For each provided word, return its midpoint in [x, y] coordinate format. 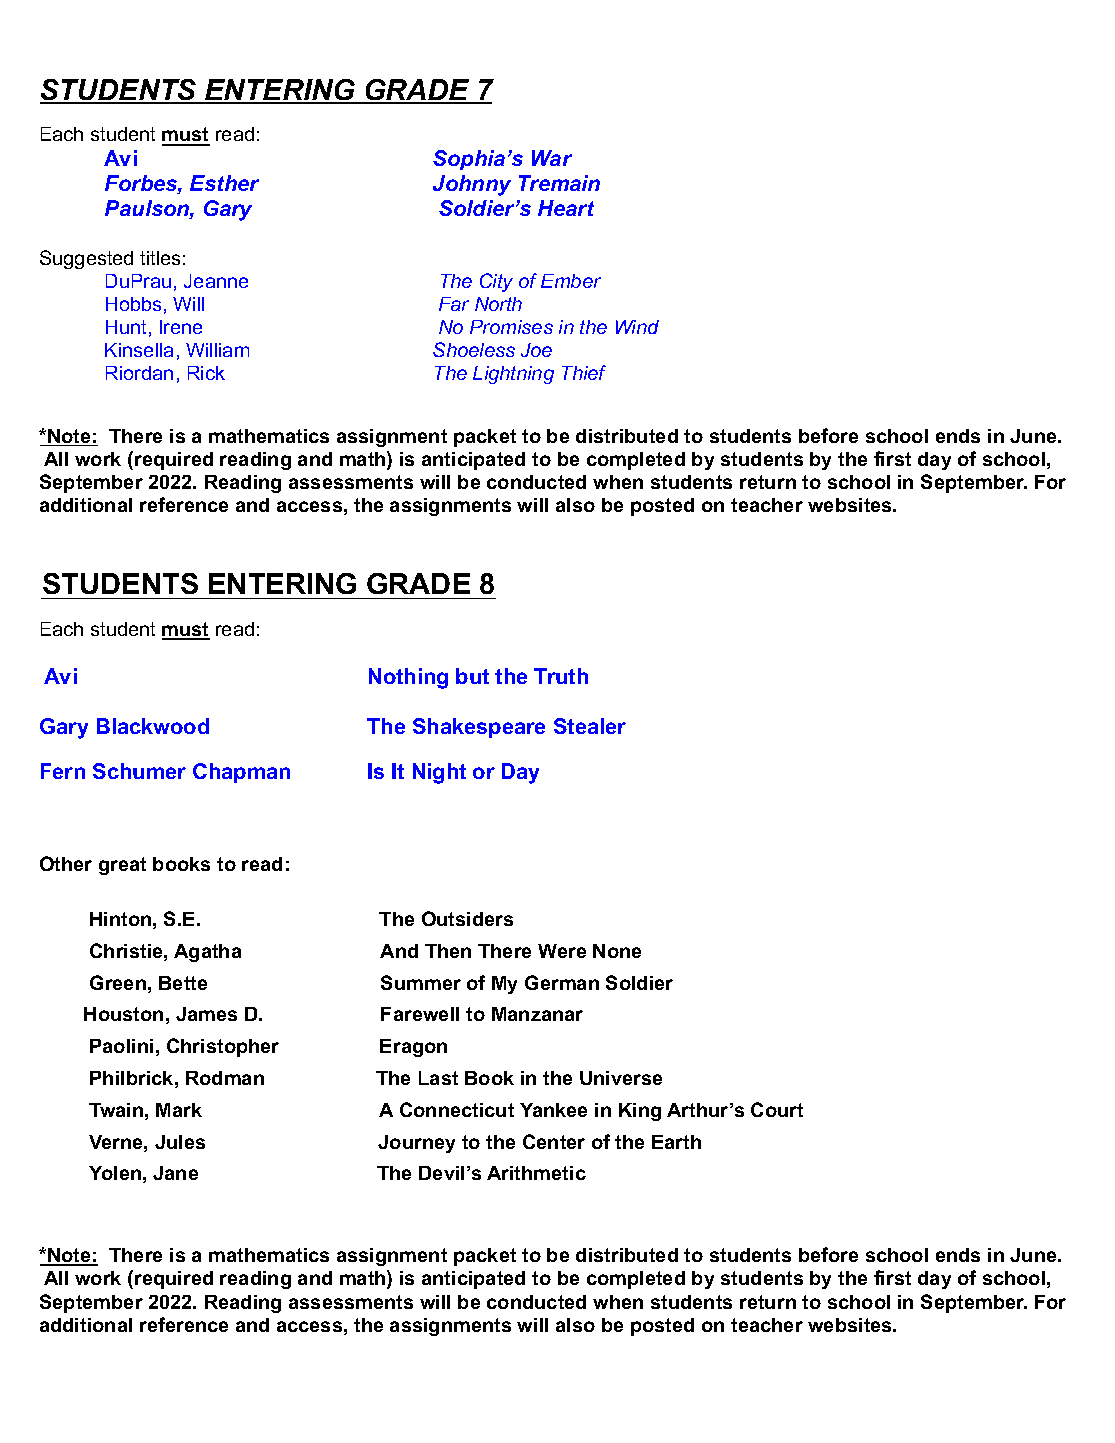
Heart [566, 208]
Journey [416, 1144]
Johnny [472, 185]
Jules [180, 1142]
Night [439, 773]
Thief [584, 372]
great [122, 866]
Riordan [139, 373]
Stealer [590, 726]
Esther [224, 183]
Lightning [513, 375]
